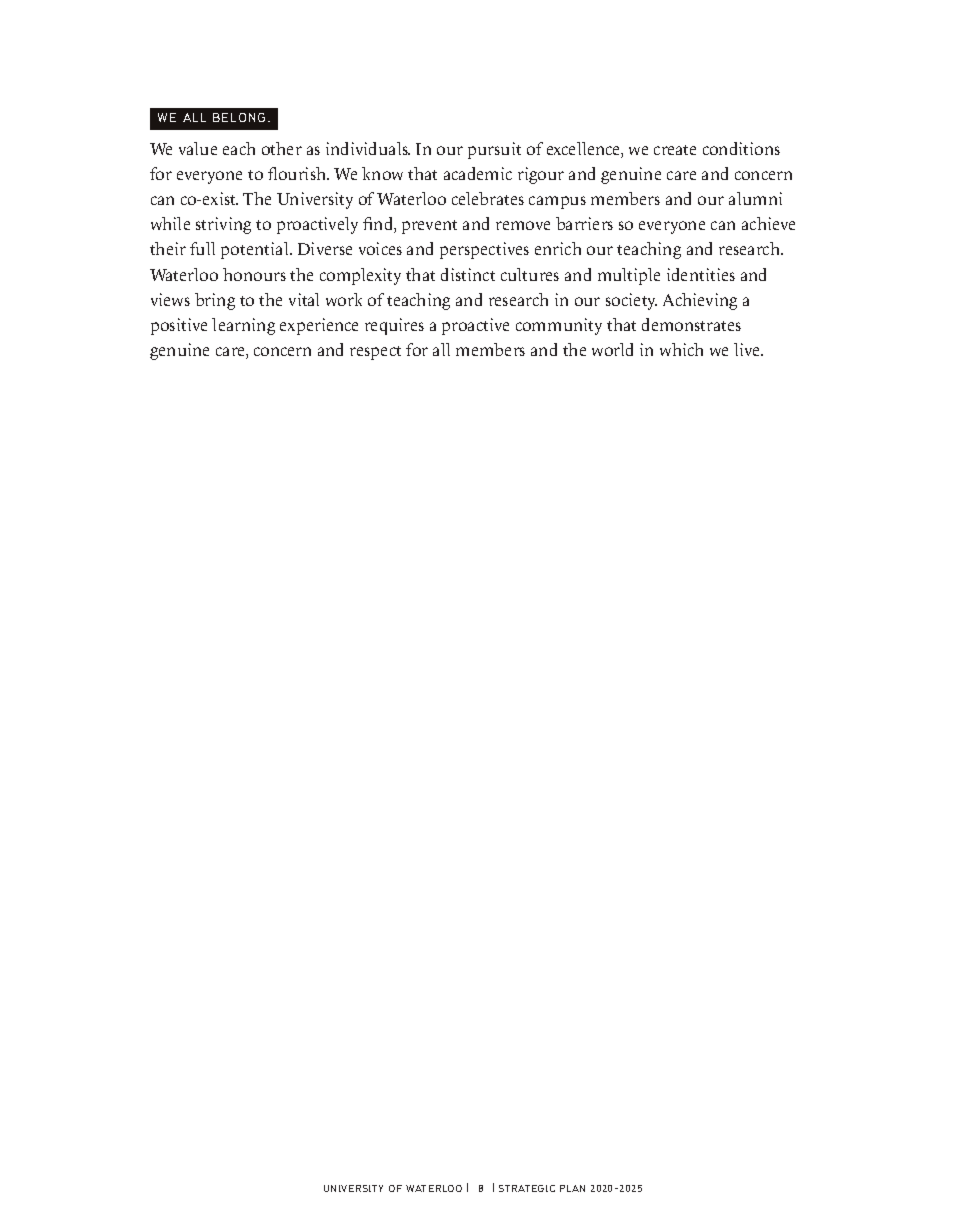 The width and height of the document is (962, 1232). I want to click on world, so click(612, 349).
